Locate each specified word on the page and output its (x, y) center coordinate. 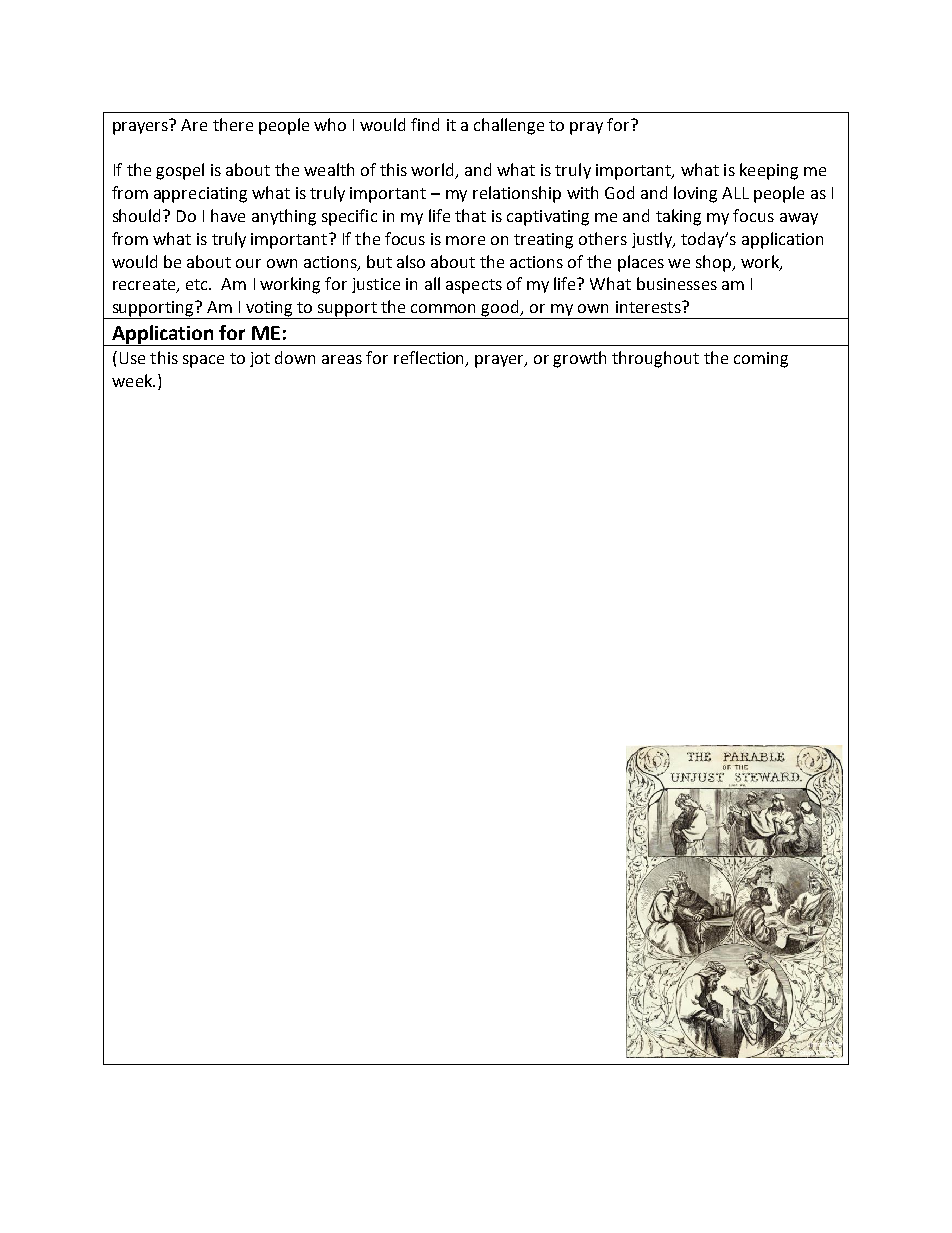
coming (761, 360)
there (233, 124)
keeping (769, 171)
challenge (509, 126)
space (203, 361)
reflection (430, 359)
